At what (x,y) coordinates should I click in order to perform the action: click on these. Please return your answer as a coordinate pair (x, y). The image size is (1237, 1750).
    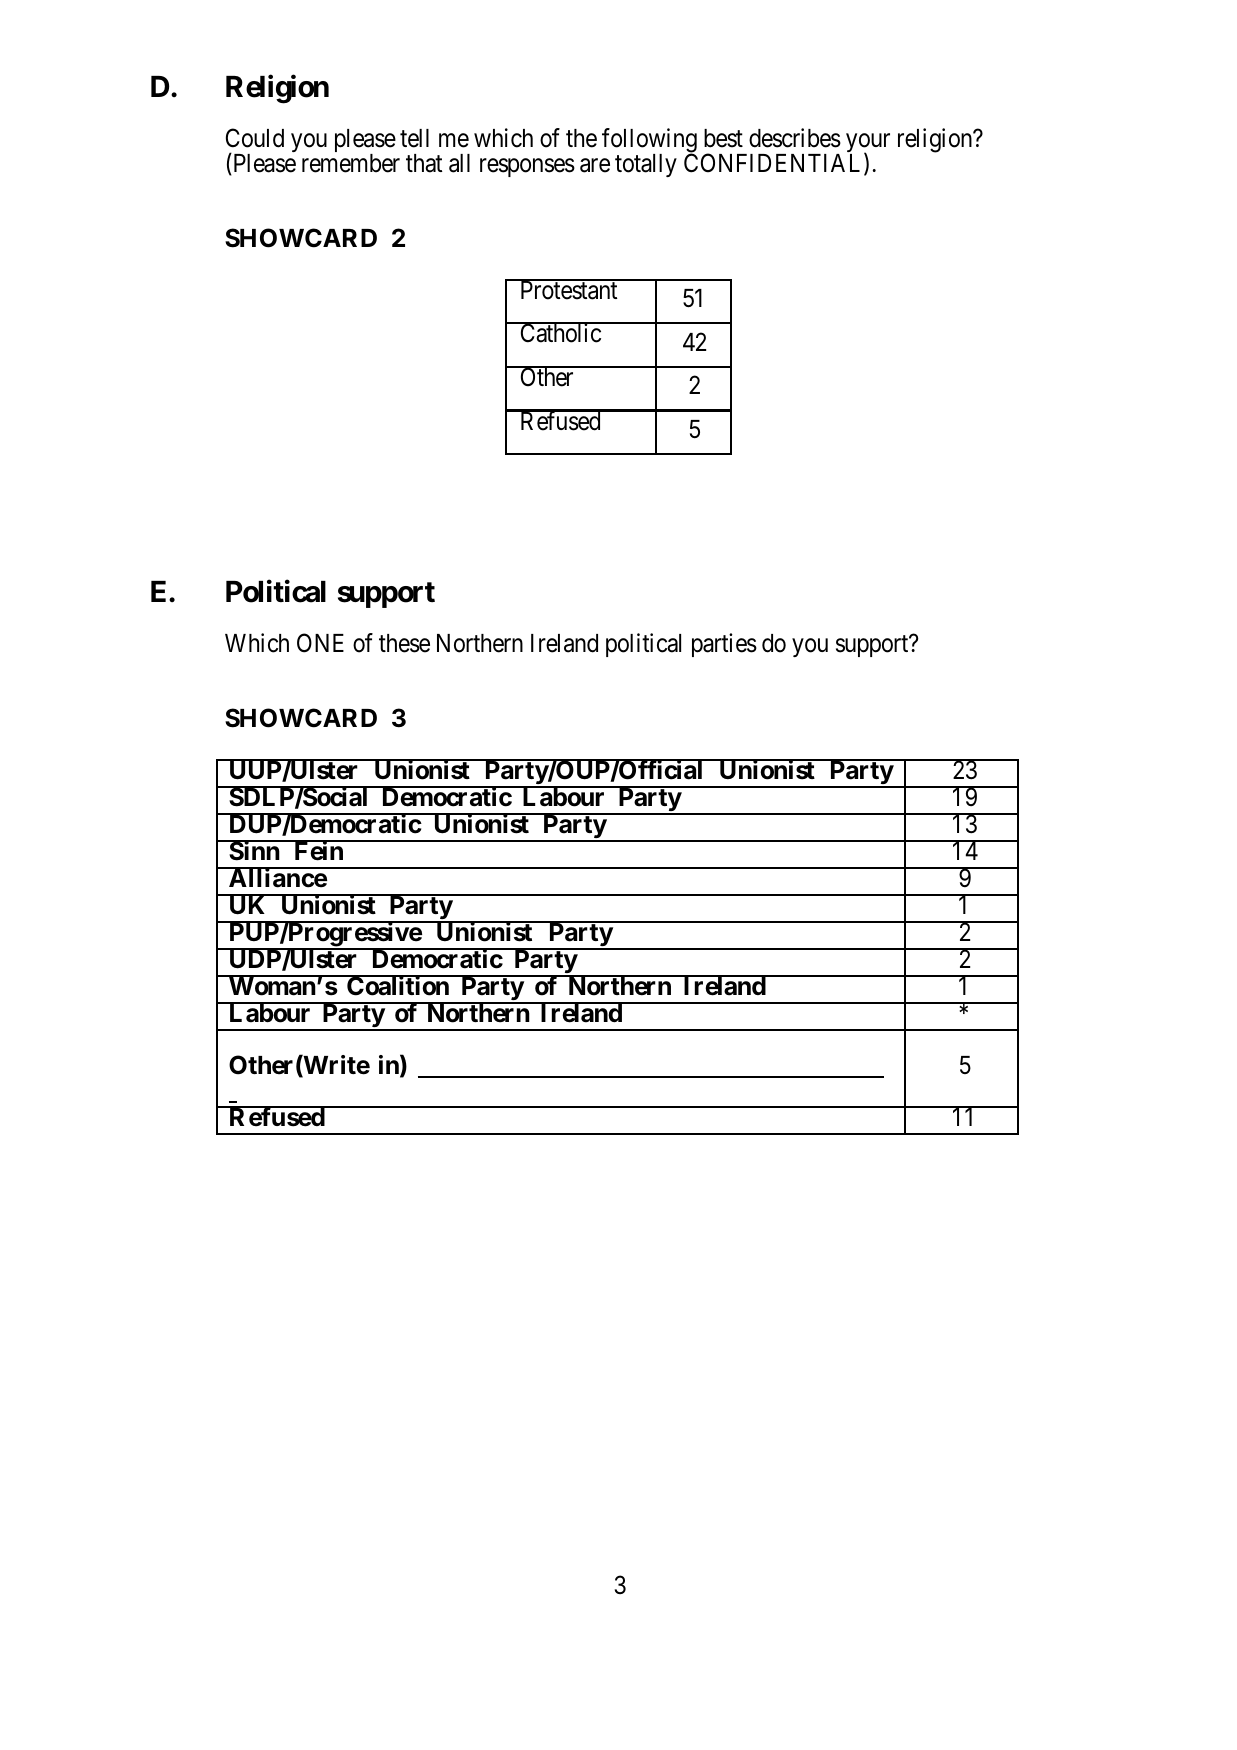
    Looking at the image, I should click on (404, 643).
